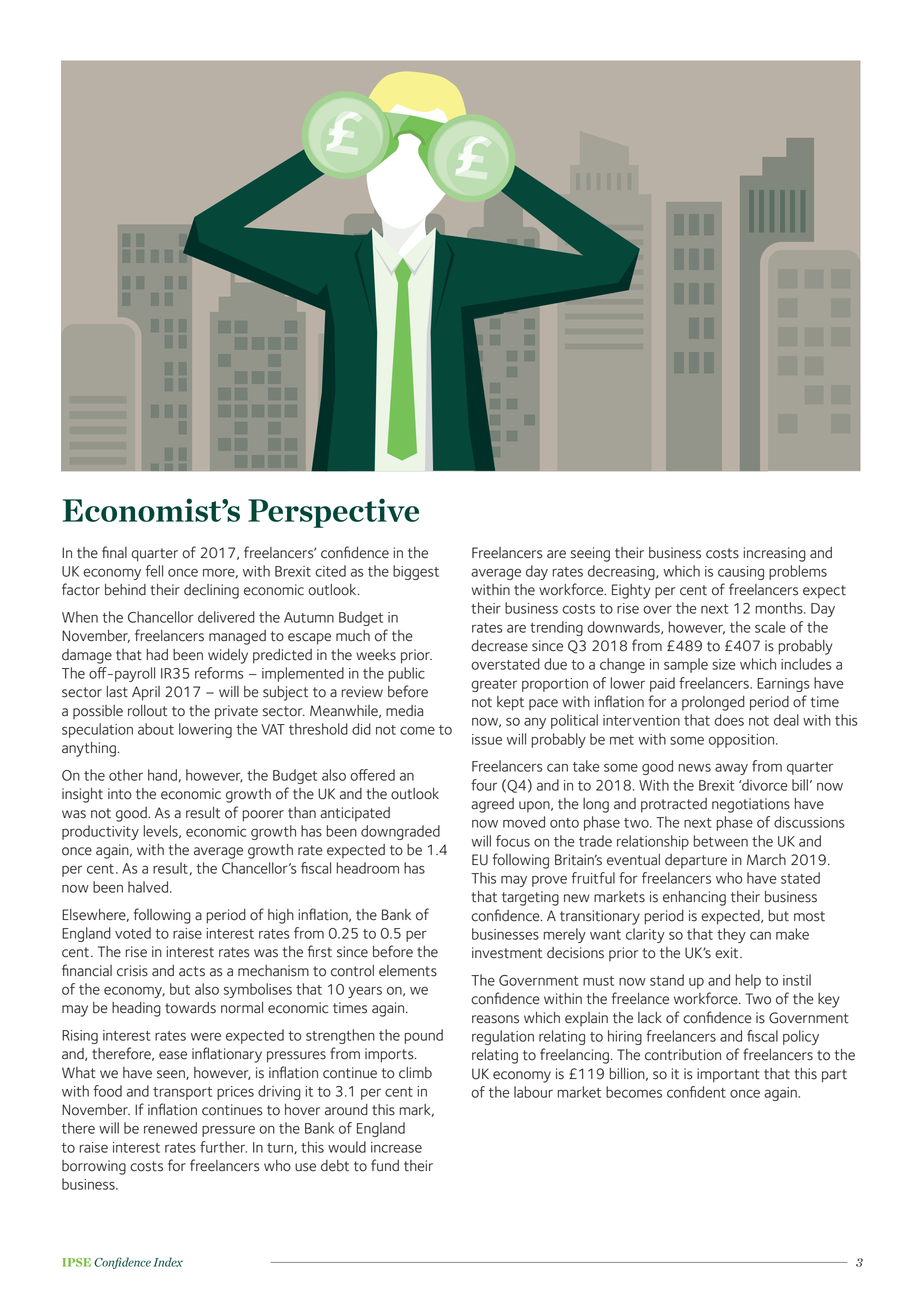 The width and height of the image is (924, 1308). I want to click on final, so click(114, 552).
